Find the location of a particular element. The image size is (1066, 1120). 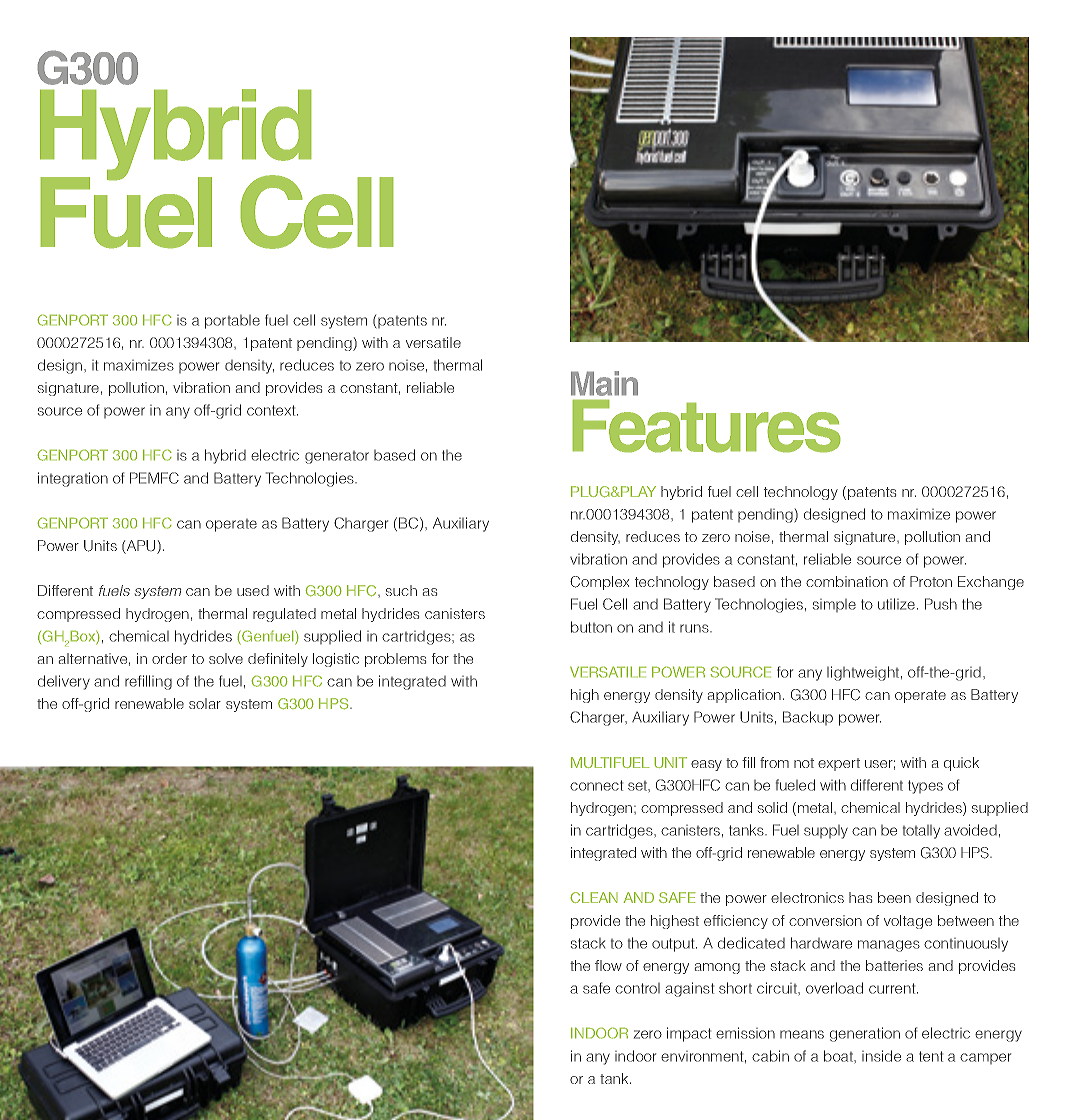

Main is located at coordinates (604, 383).
